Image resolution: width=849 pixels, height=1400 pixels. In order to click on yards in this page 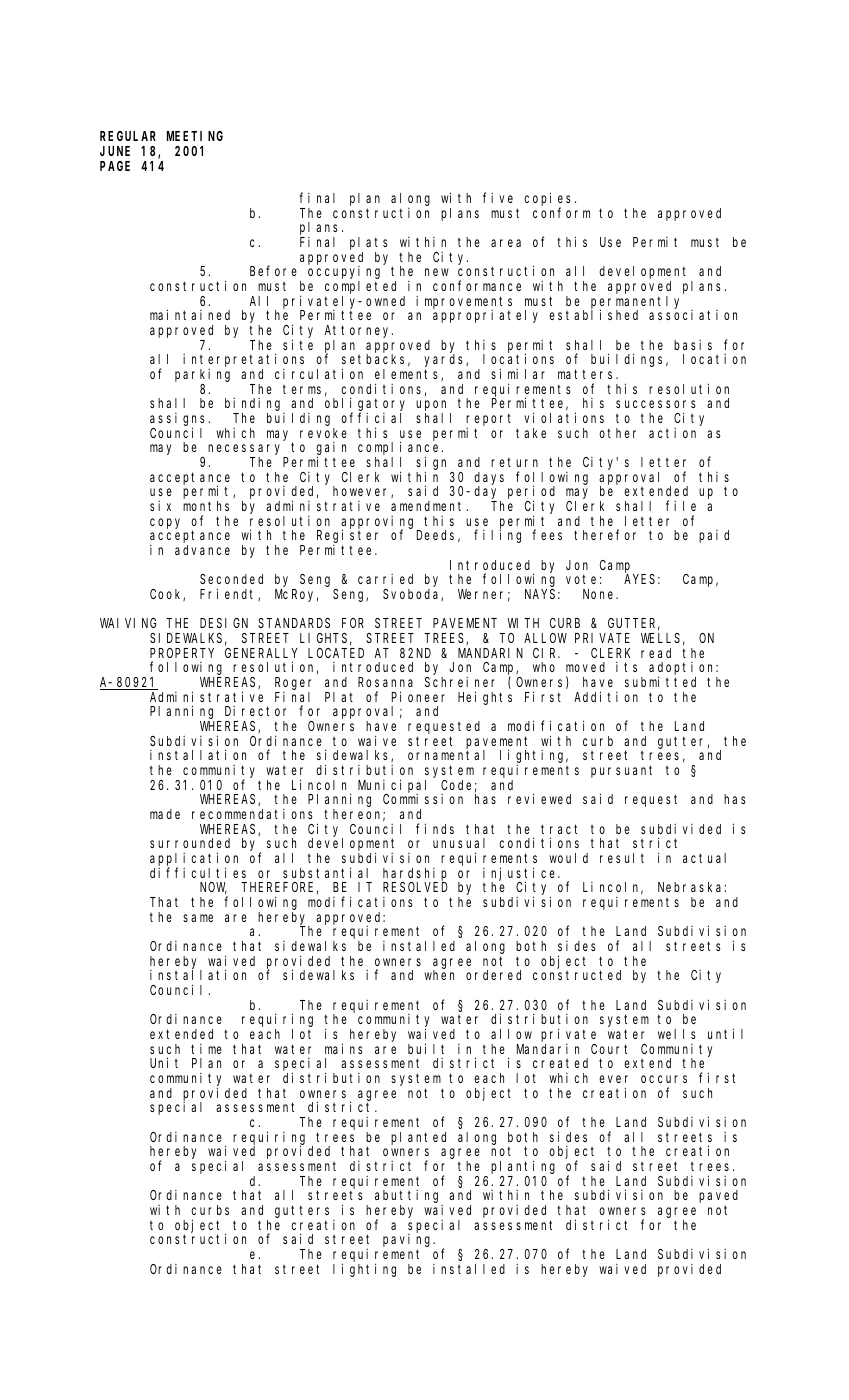, I will do `click(445, 360)`.
